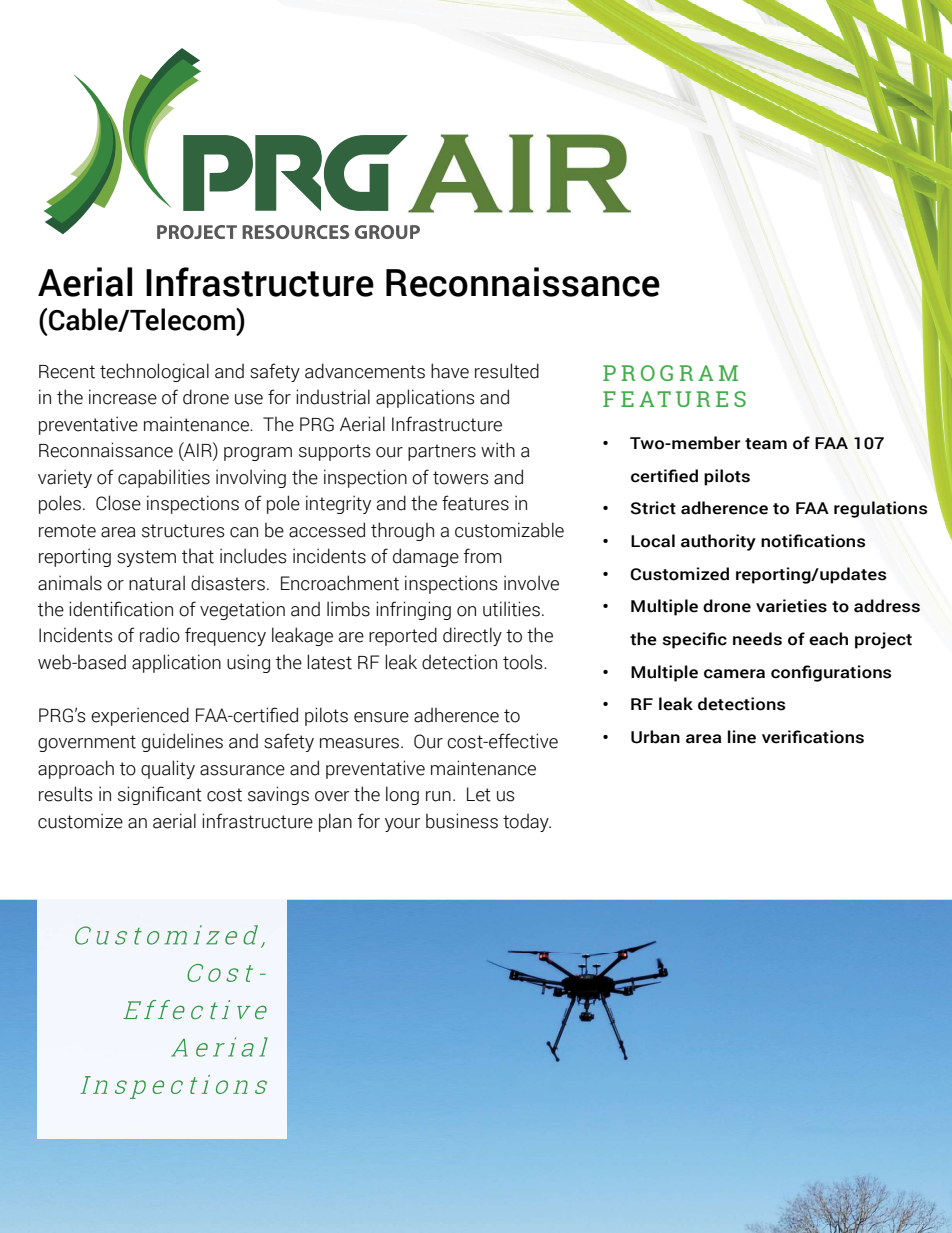 Image resolution: width=952 pixels, height=1233 pixels. I want to click on have, so click(450, 371).
